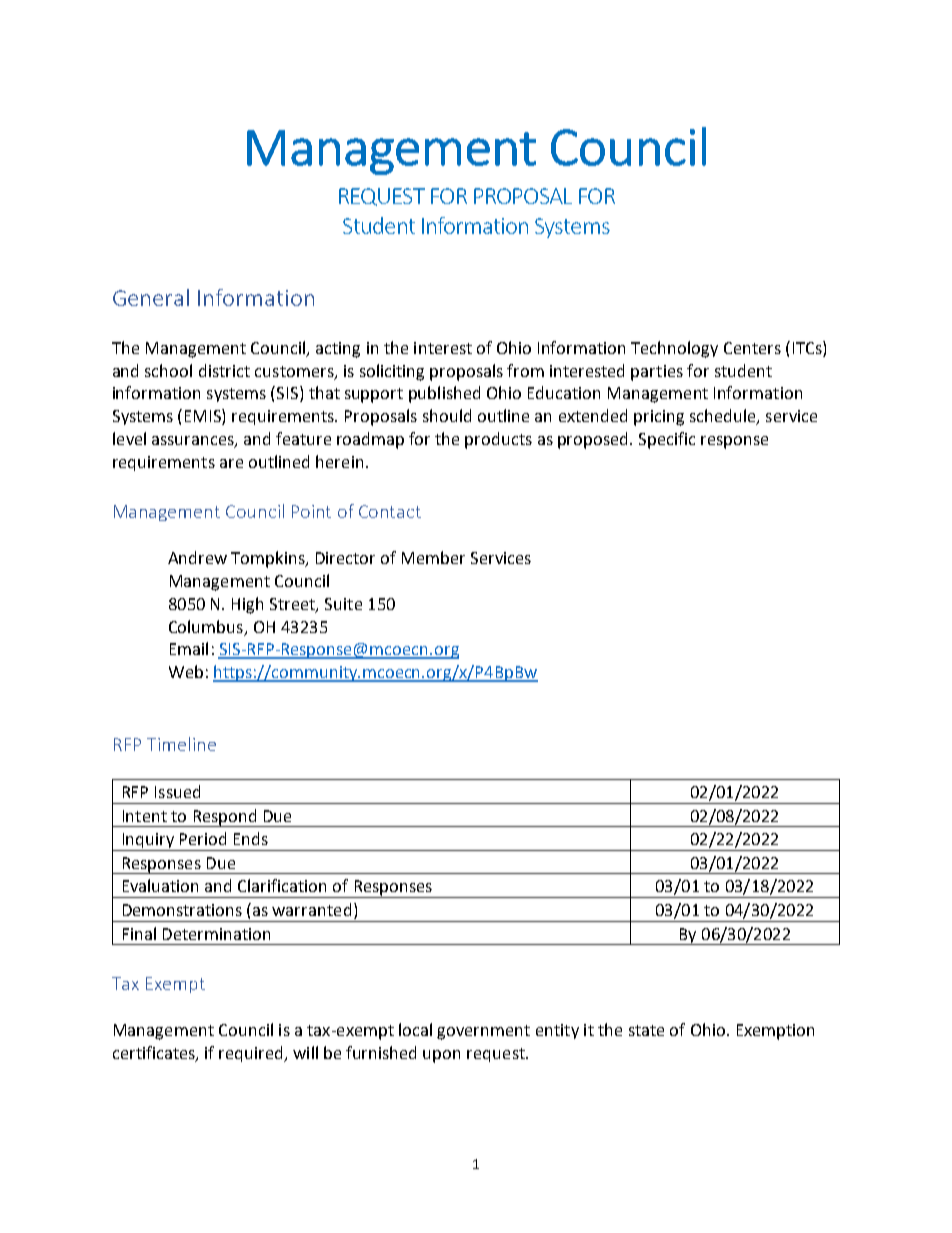  I want to click on local, so click(415, 1029).
